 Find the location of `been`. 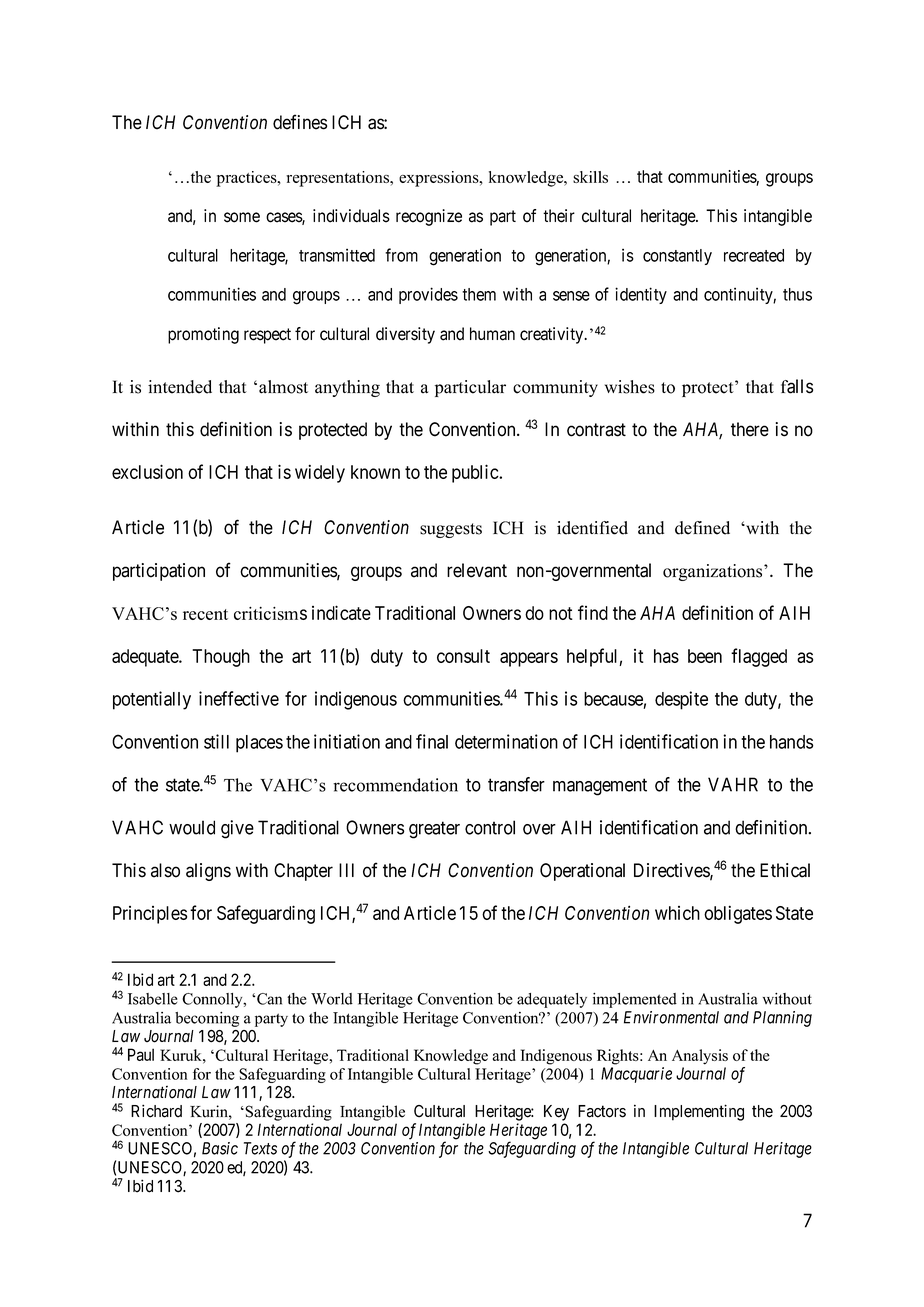

been is located at coordinates (705, 656).
